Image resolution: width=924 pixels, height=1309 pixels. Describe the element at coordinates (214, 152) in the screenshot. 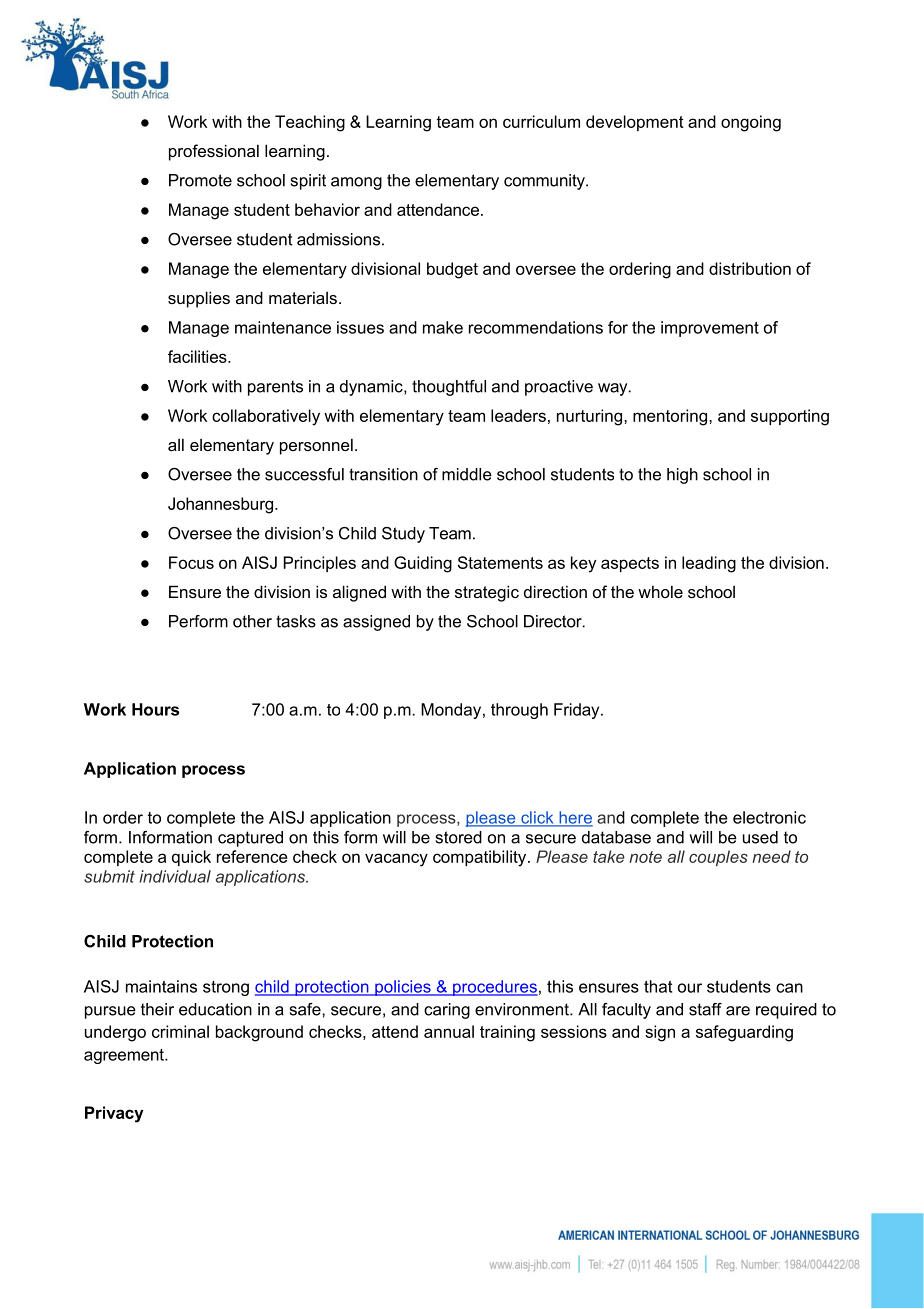

I see `professional` at that location.
